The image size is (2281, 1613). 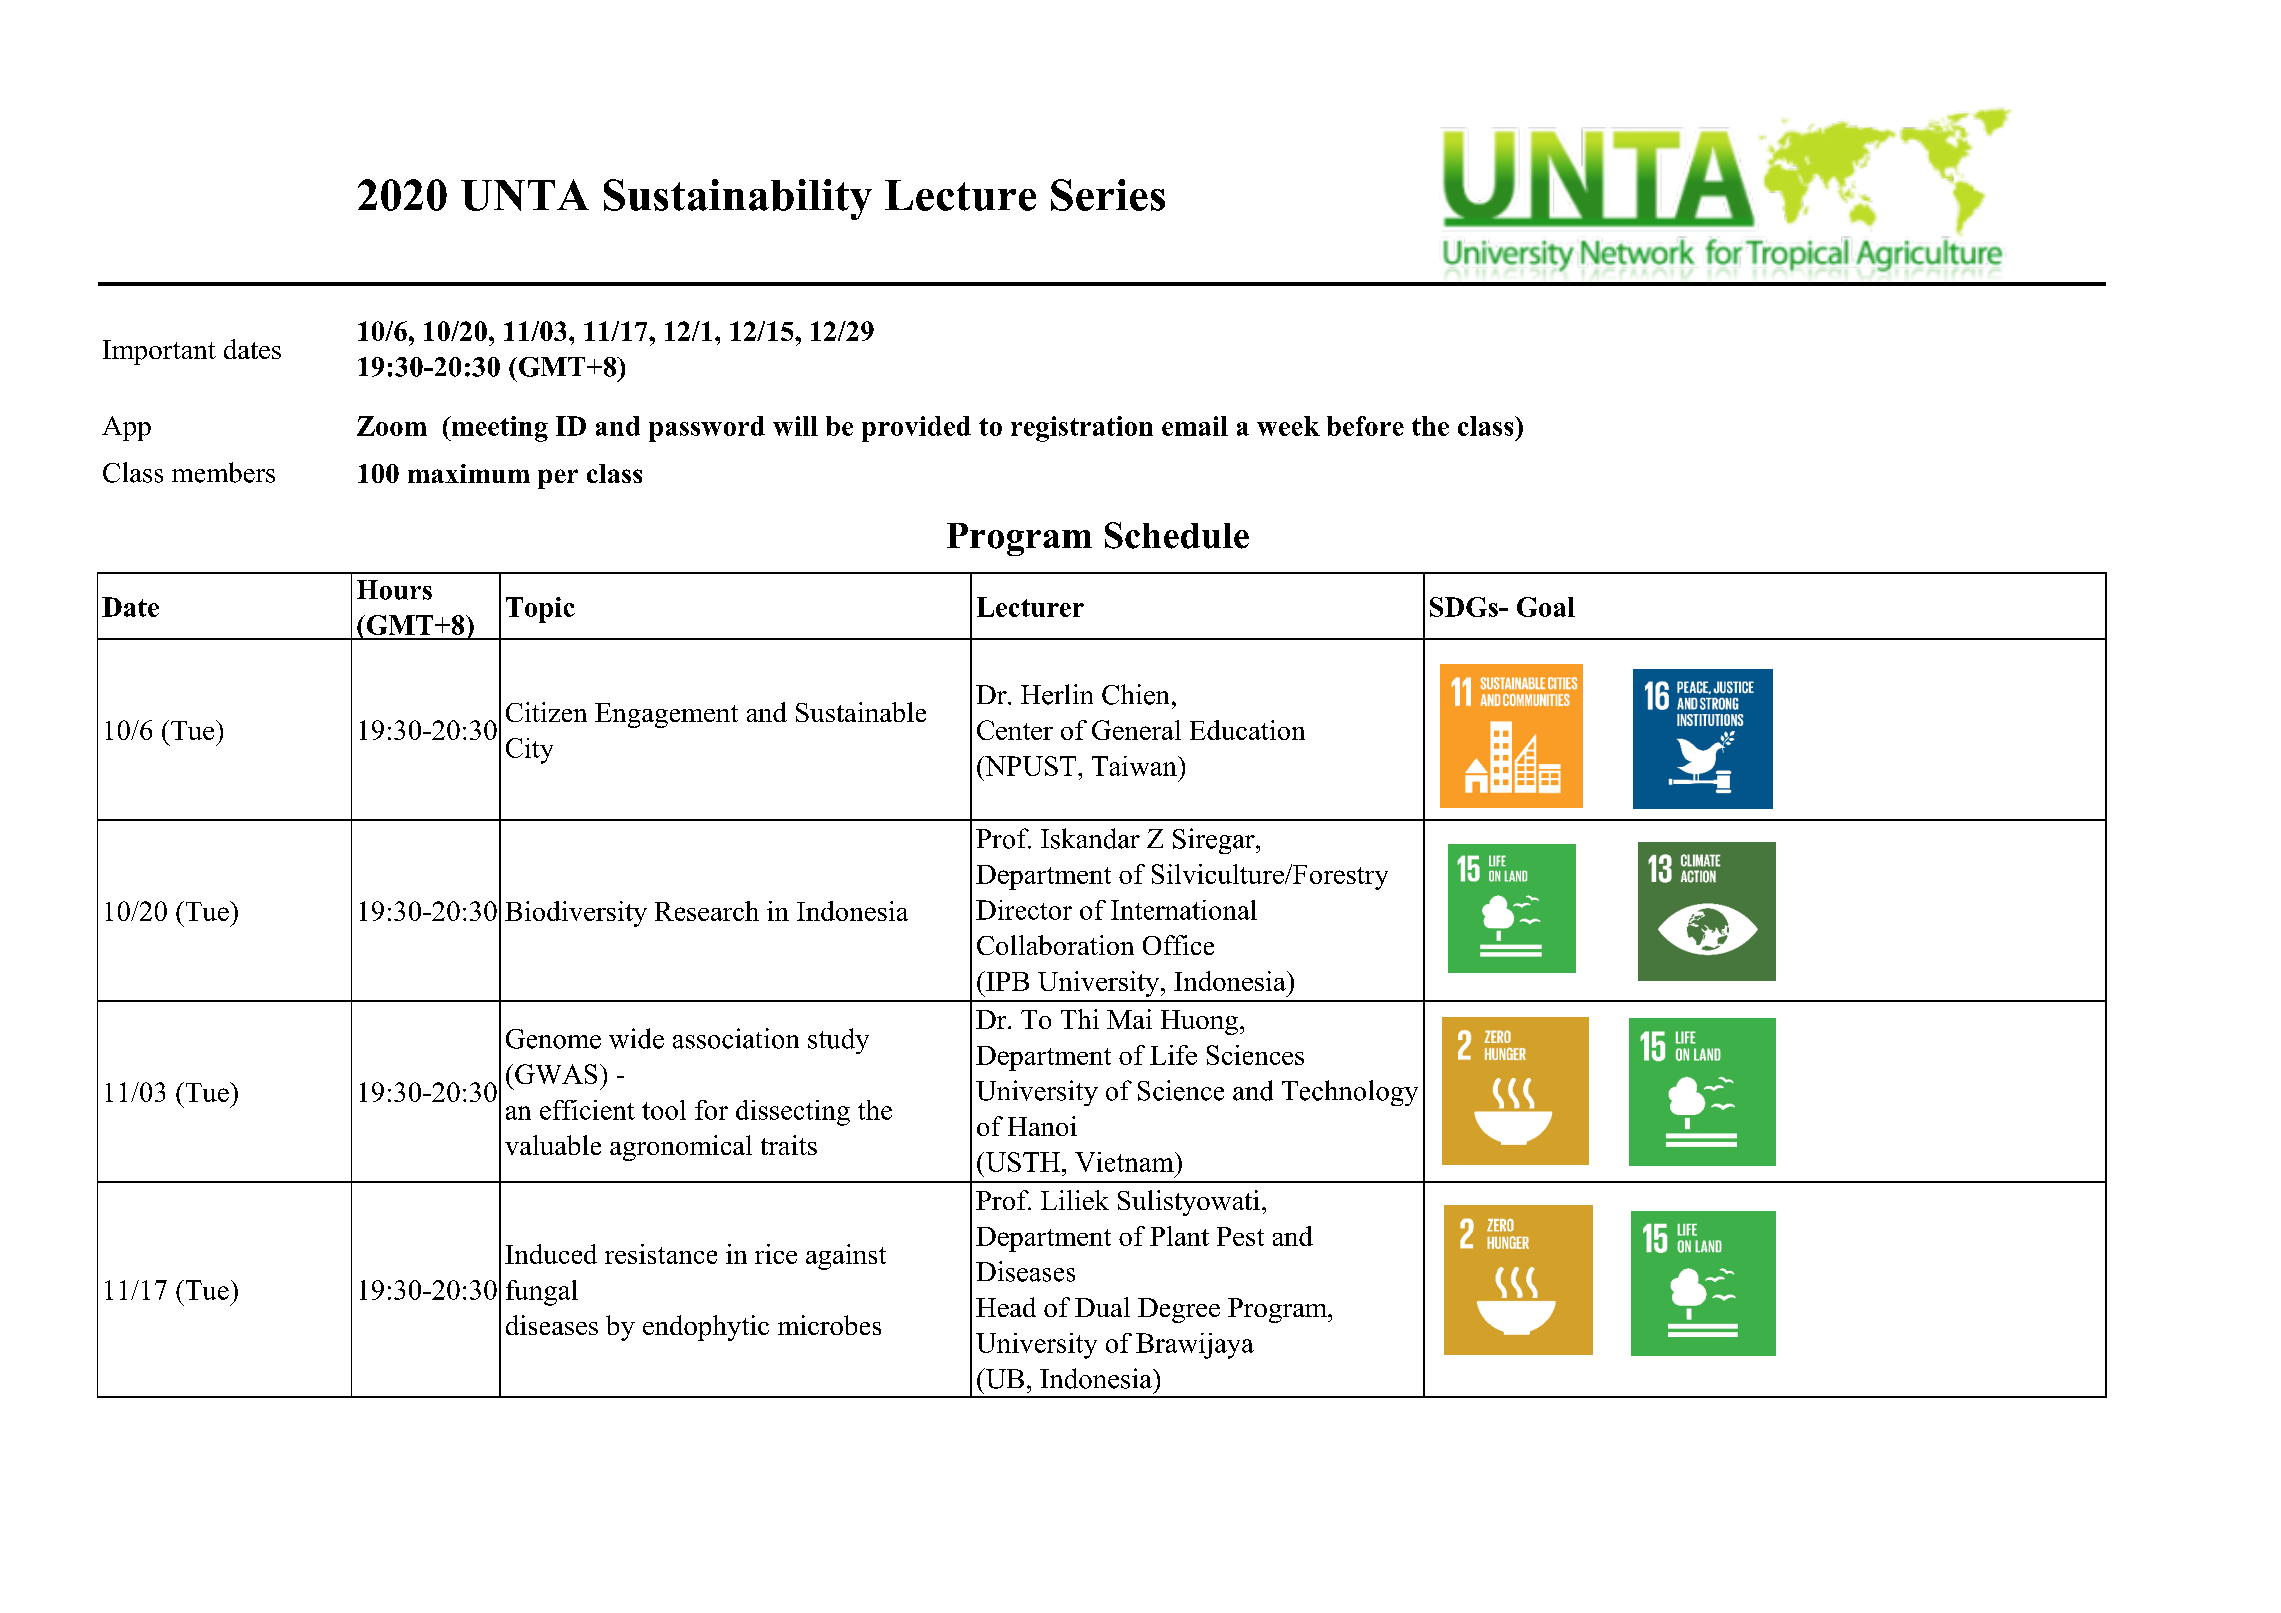 I want to click on Genome, so click(x=553, y=1039).
